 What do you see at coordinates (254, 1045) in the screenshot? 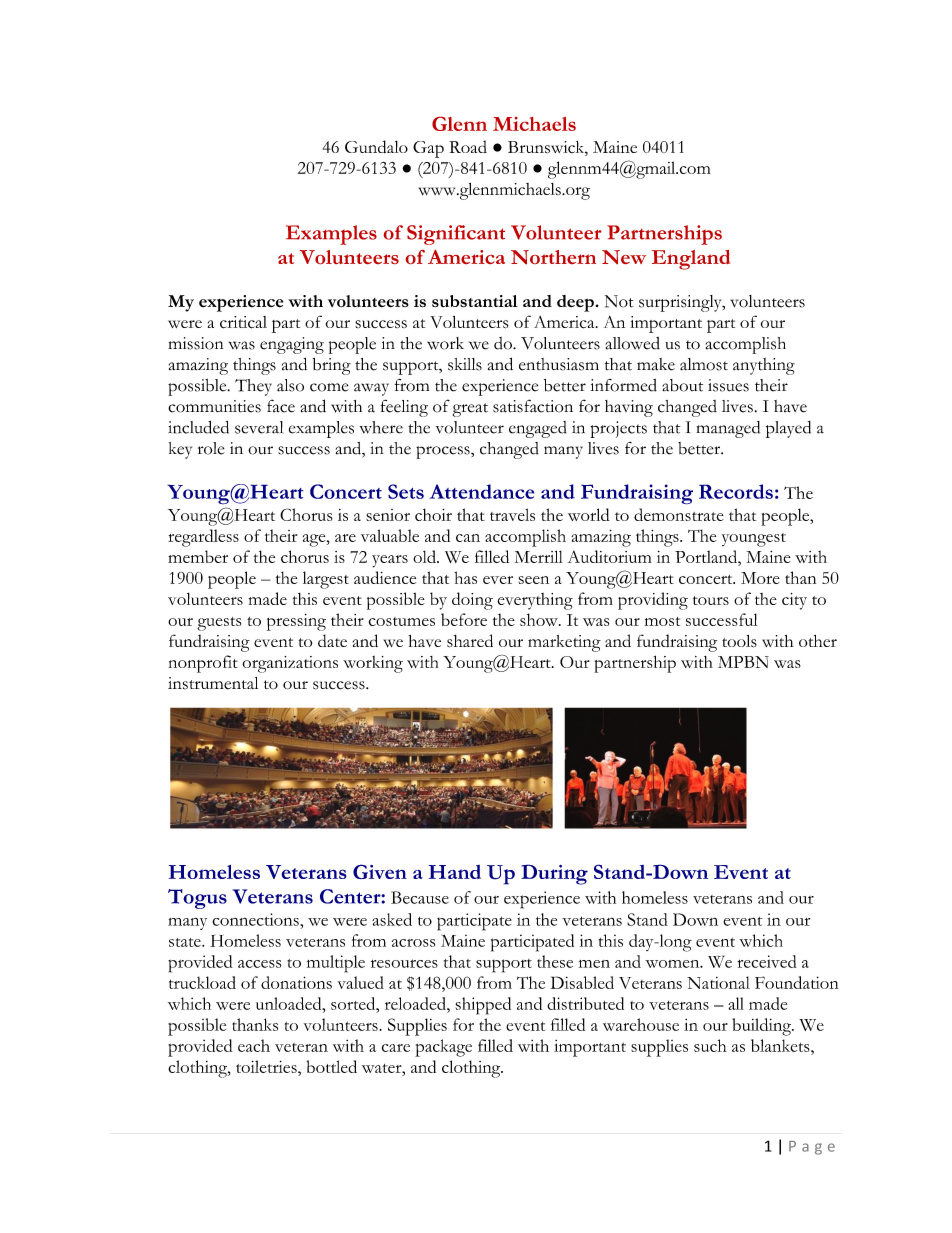
I see `each` at bounding box center [254, 1045].
